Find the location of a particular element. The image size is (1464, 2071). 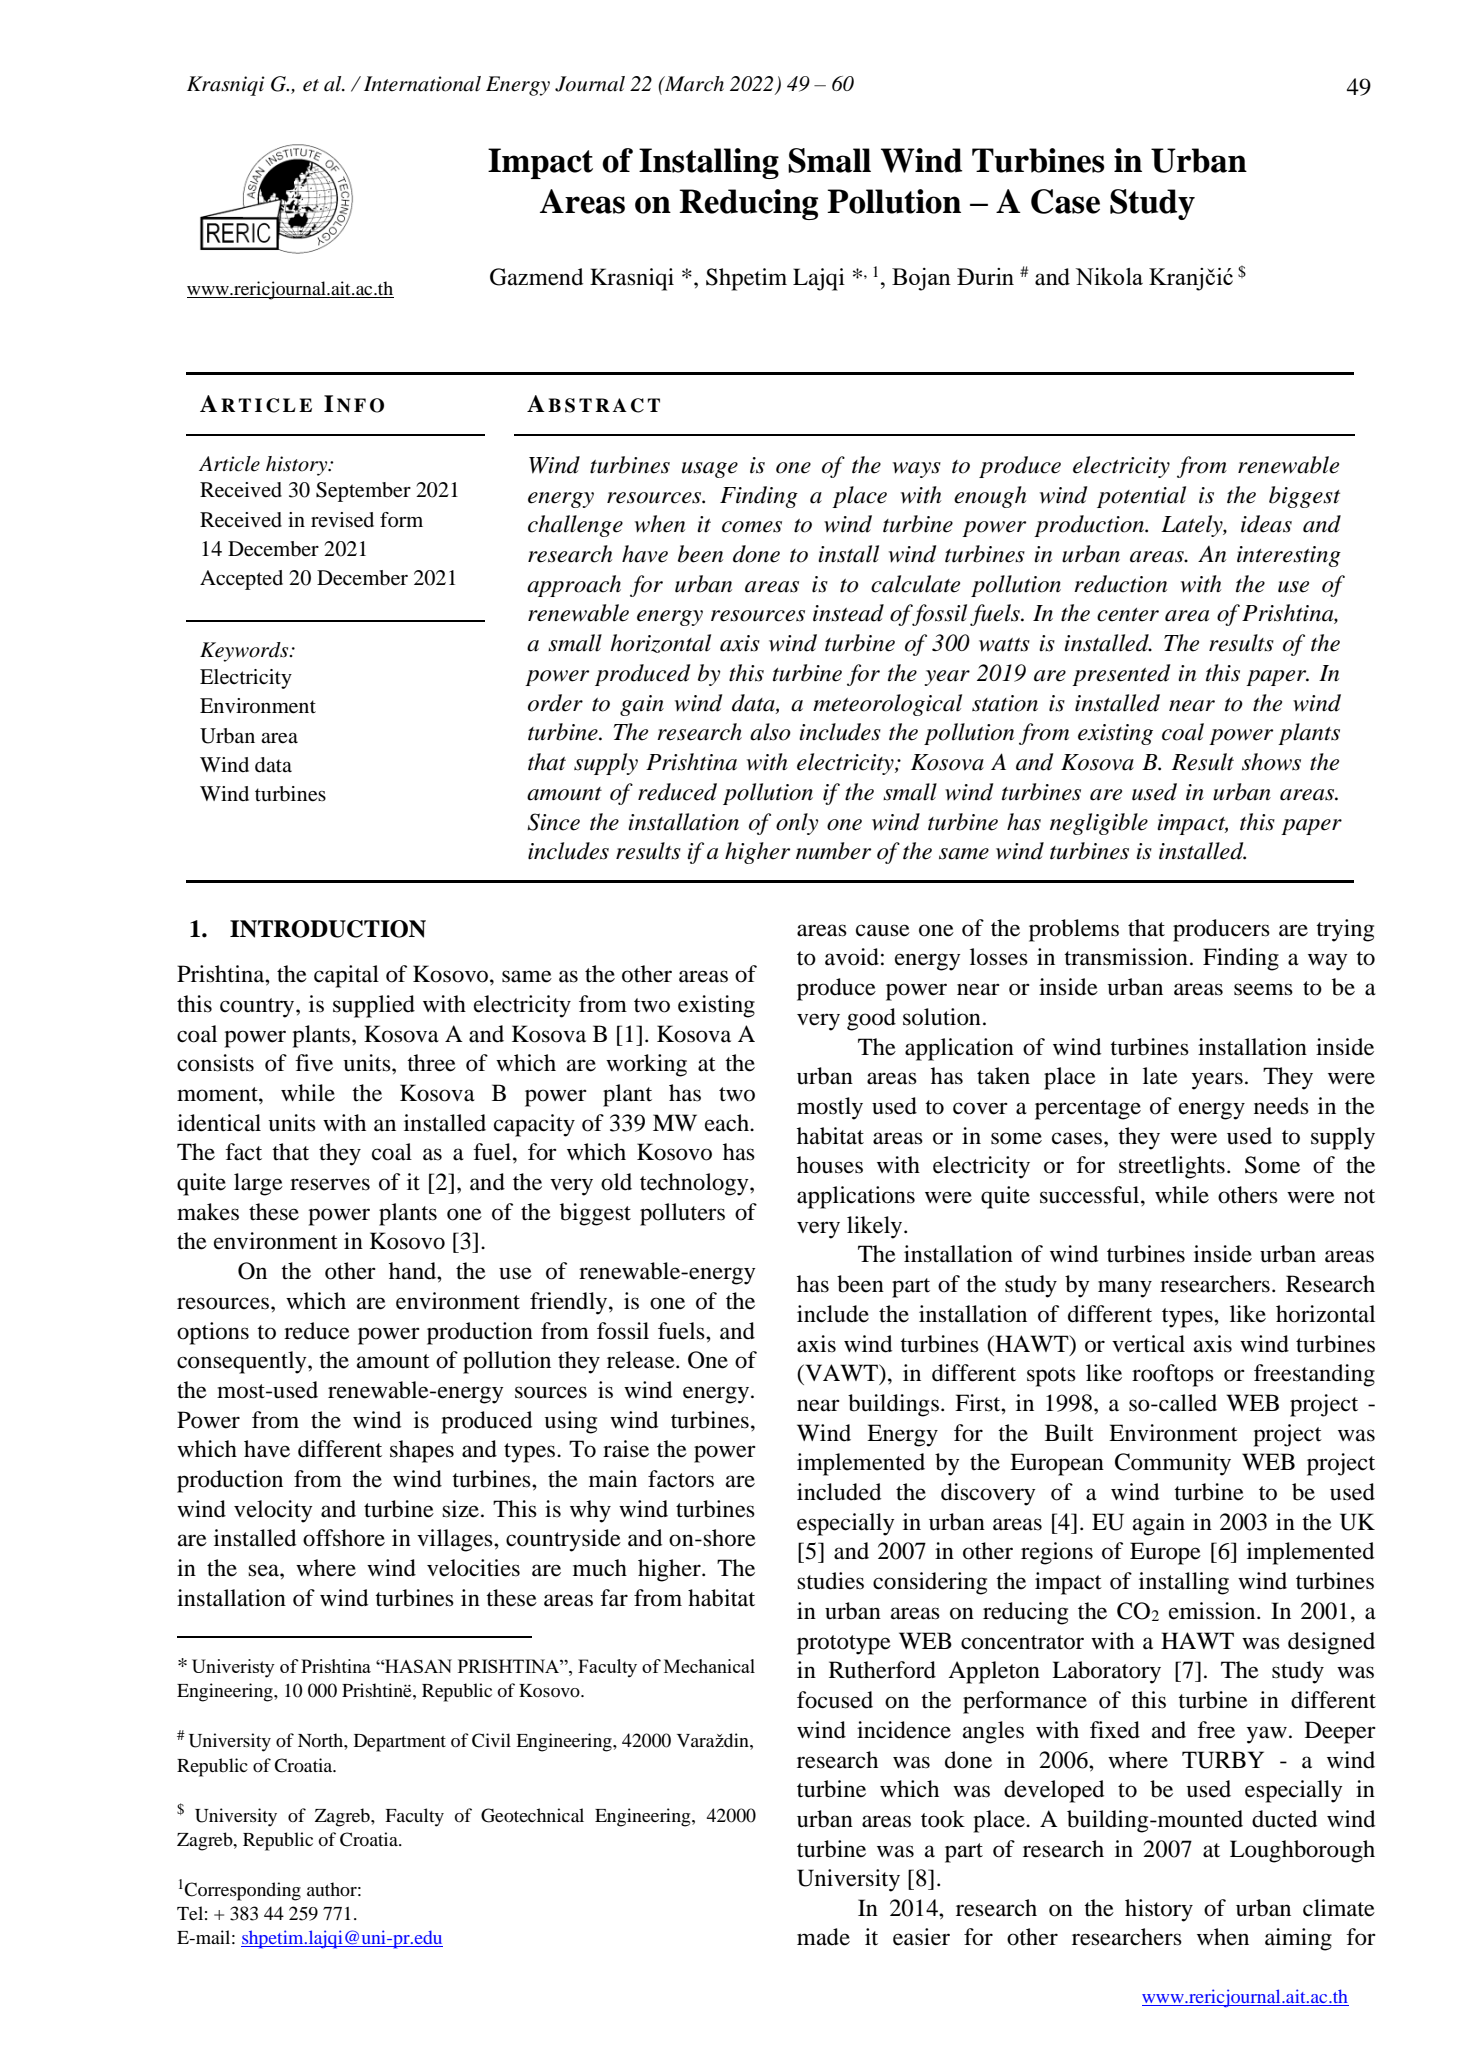

Nikola is located at coordinates (1109, 276).
